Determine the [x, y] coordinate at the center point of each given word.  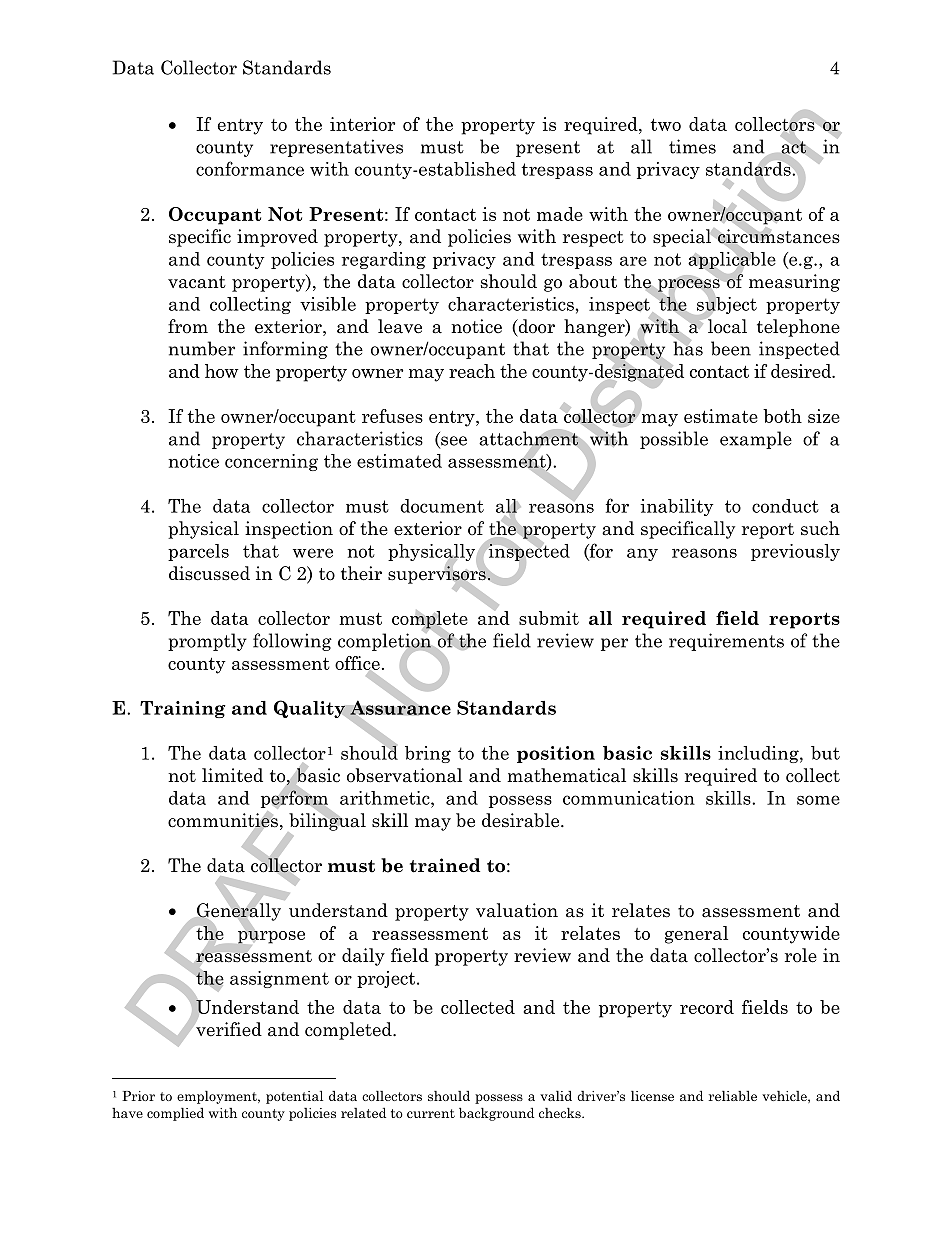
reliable [733, 1095]
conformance [250, 168]
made [560, 214]
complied [175, 1114]
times [692, 146]
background [496, 1114]
